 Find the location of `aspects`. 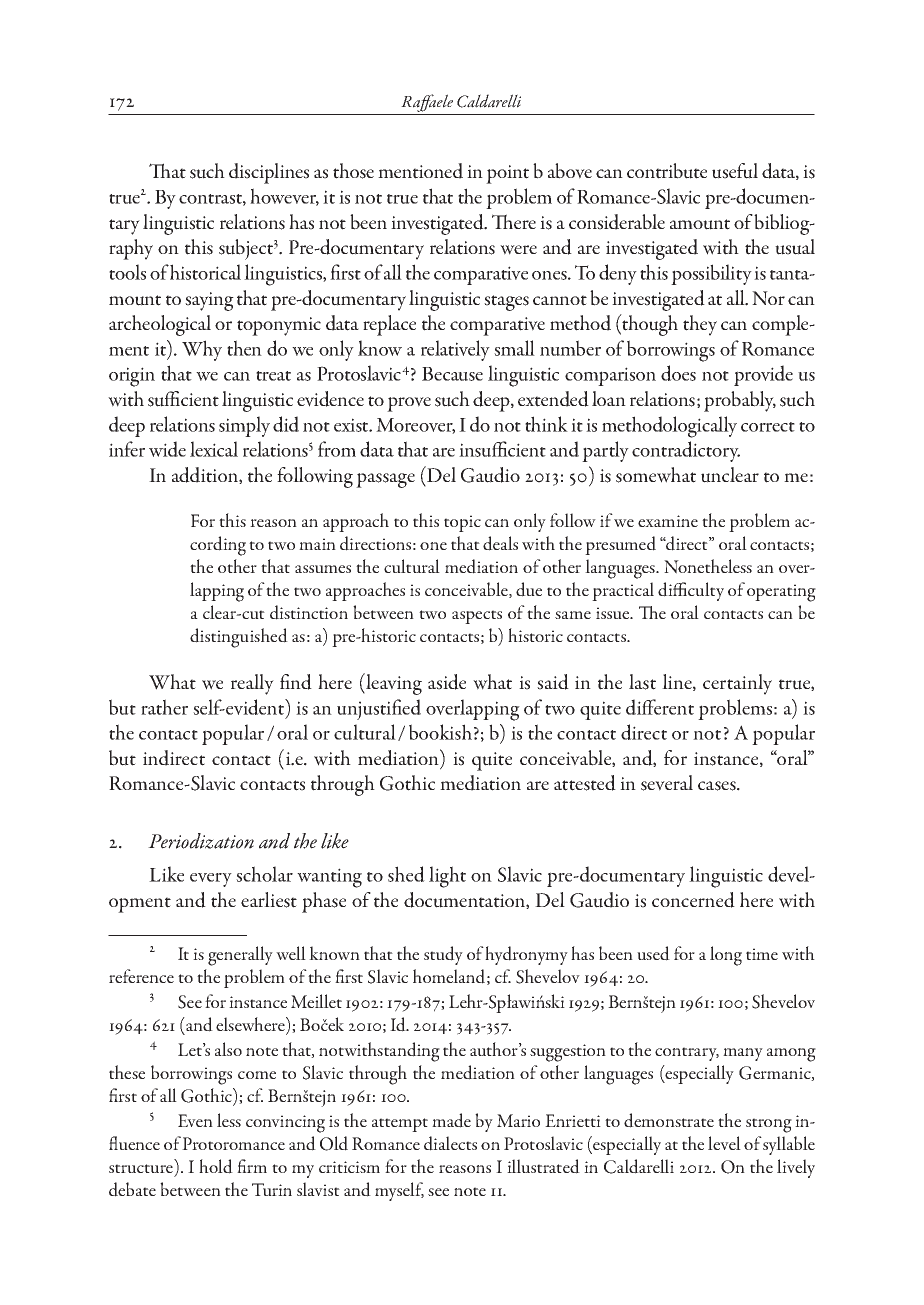

aspects is located at coordinates (477, 617).
